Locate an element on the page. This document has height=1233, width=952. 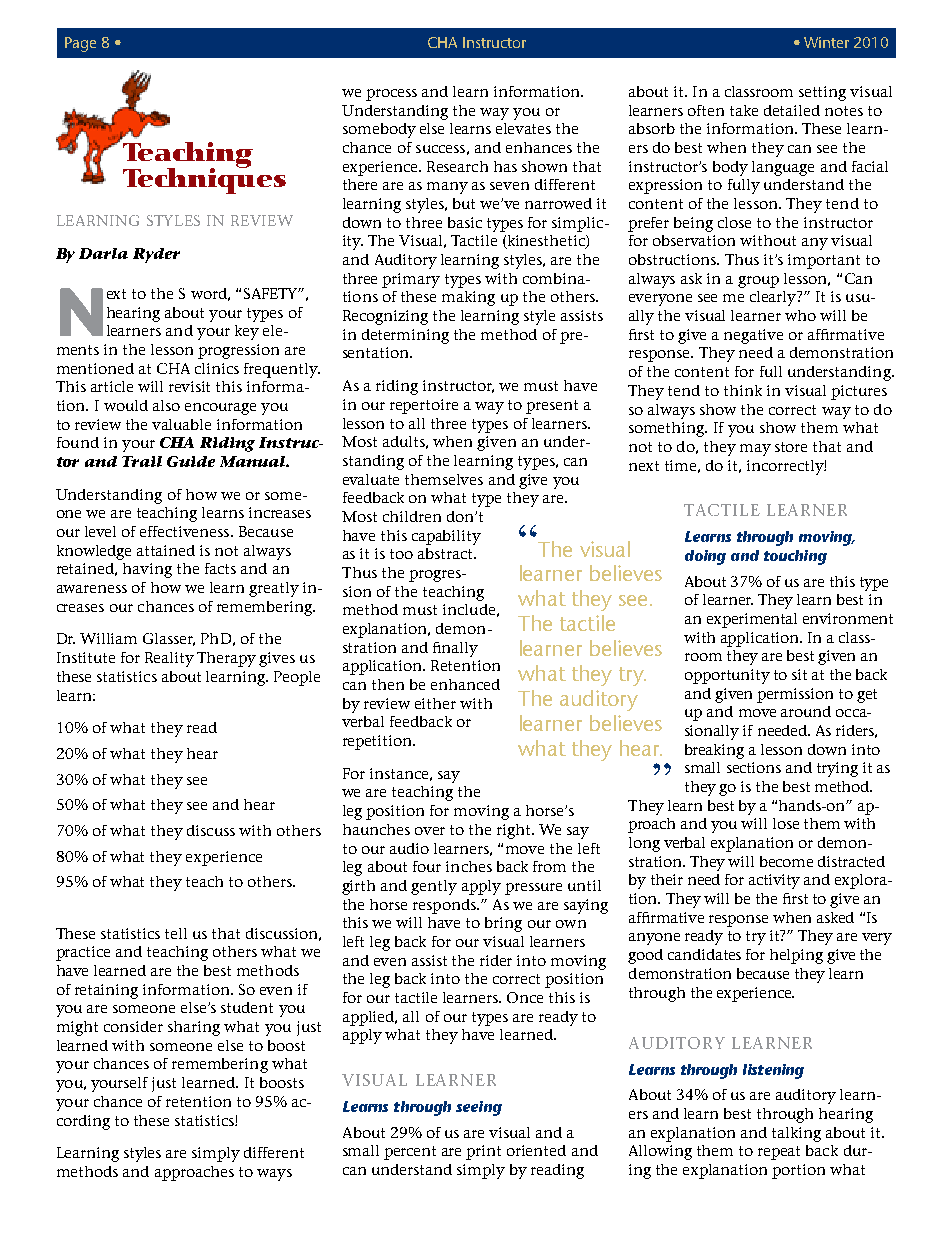
seeing is located at coordinates (479, 1108).
